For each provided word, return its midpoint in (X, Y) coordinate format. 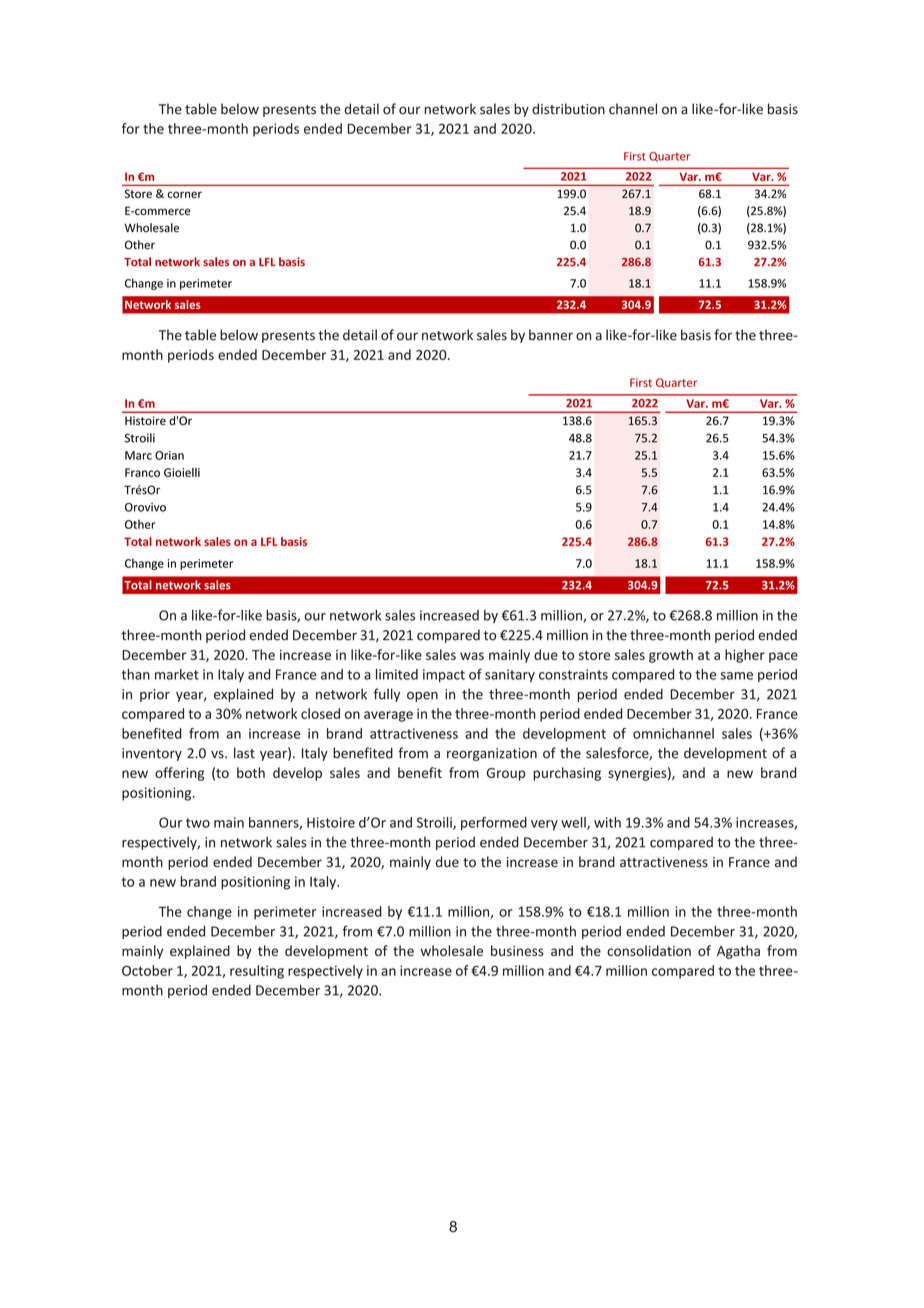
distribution (568, 109)
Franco (142, 472)
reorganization (492, 754)
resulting (257, 972)
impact (444, 675)
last (244, 753)
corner (185, 194)
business (517, 950)
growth (671, 656)
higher (745, 656)
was (472, 656)
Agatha (738, 952)
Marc (138, 455)
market (177, 674)
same (736, 676)
